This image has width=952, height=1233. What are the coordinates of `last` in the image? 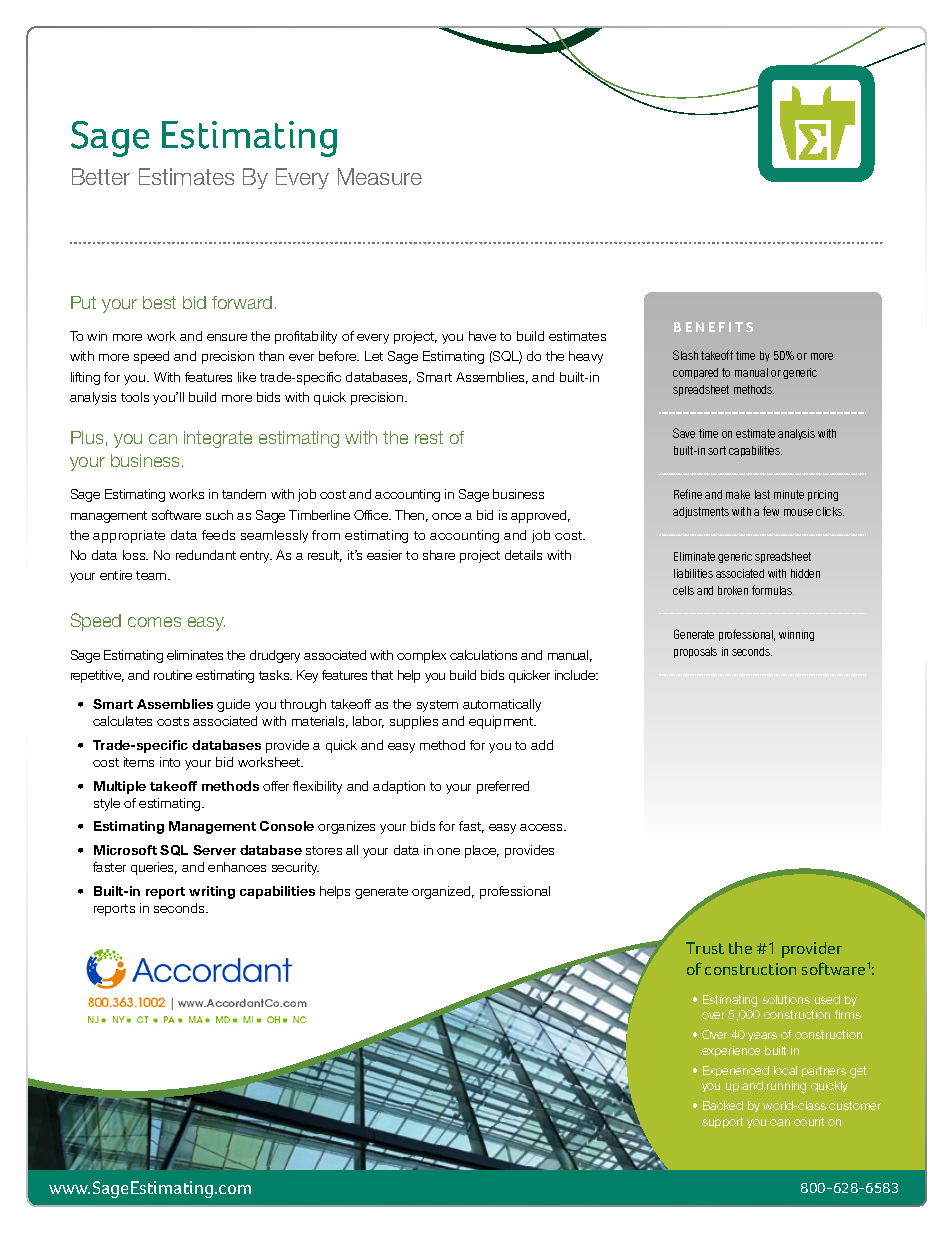 It's located at (762, 494).
